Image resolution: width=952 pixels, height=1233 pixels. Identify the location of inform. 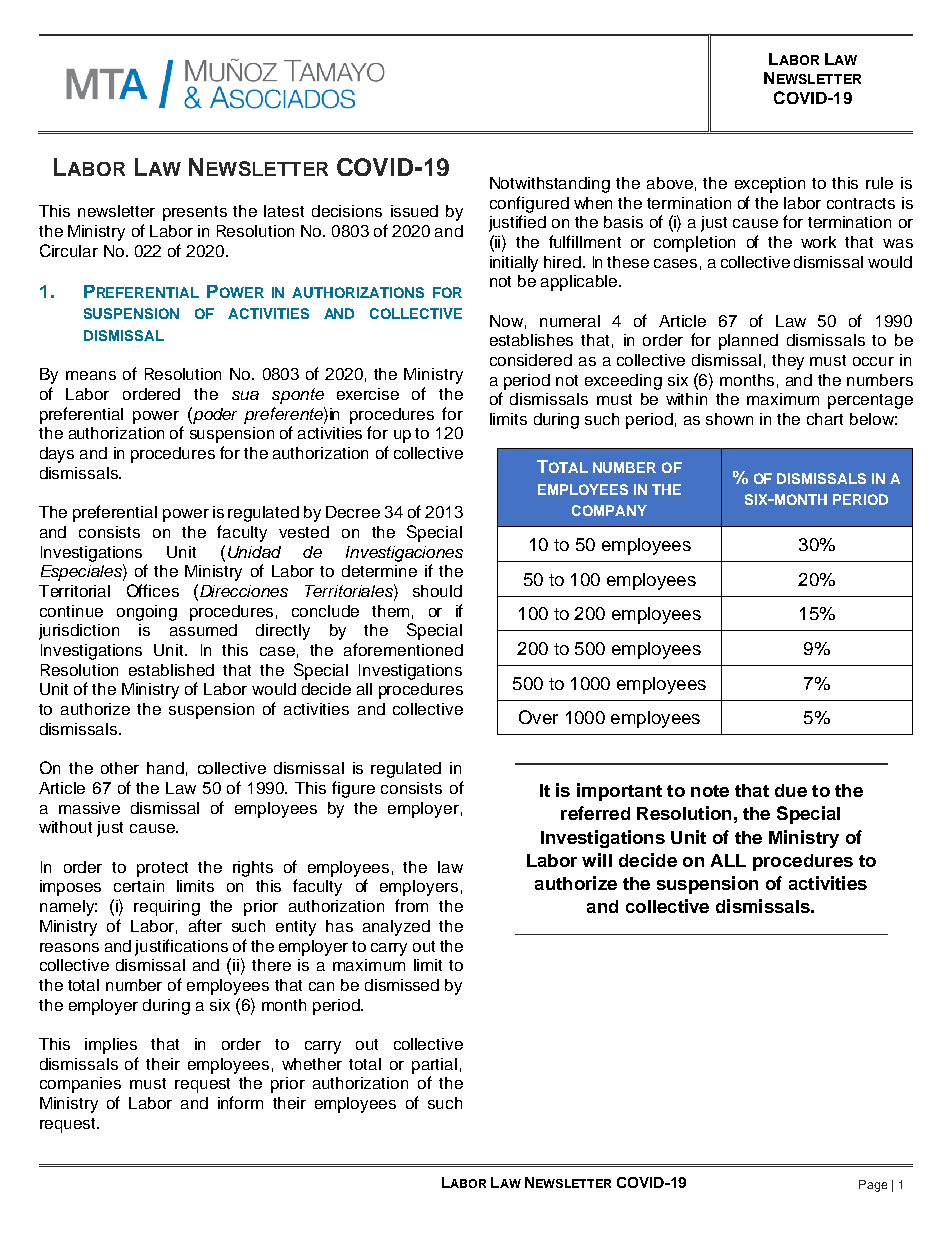
(240, 1102).
